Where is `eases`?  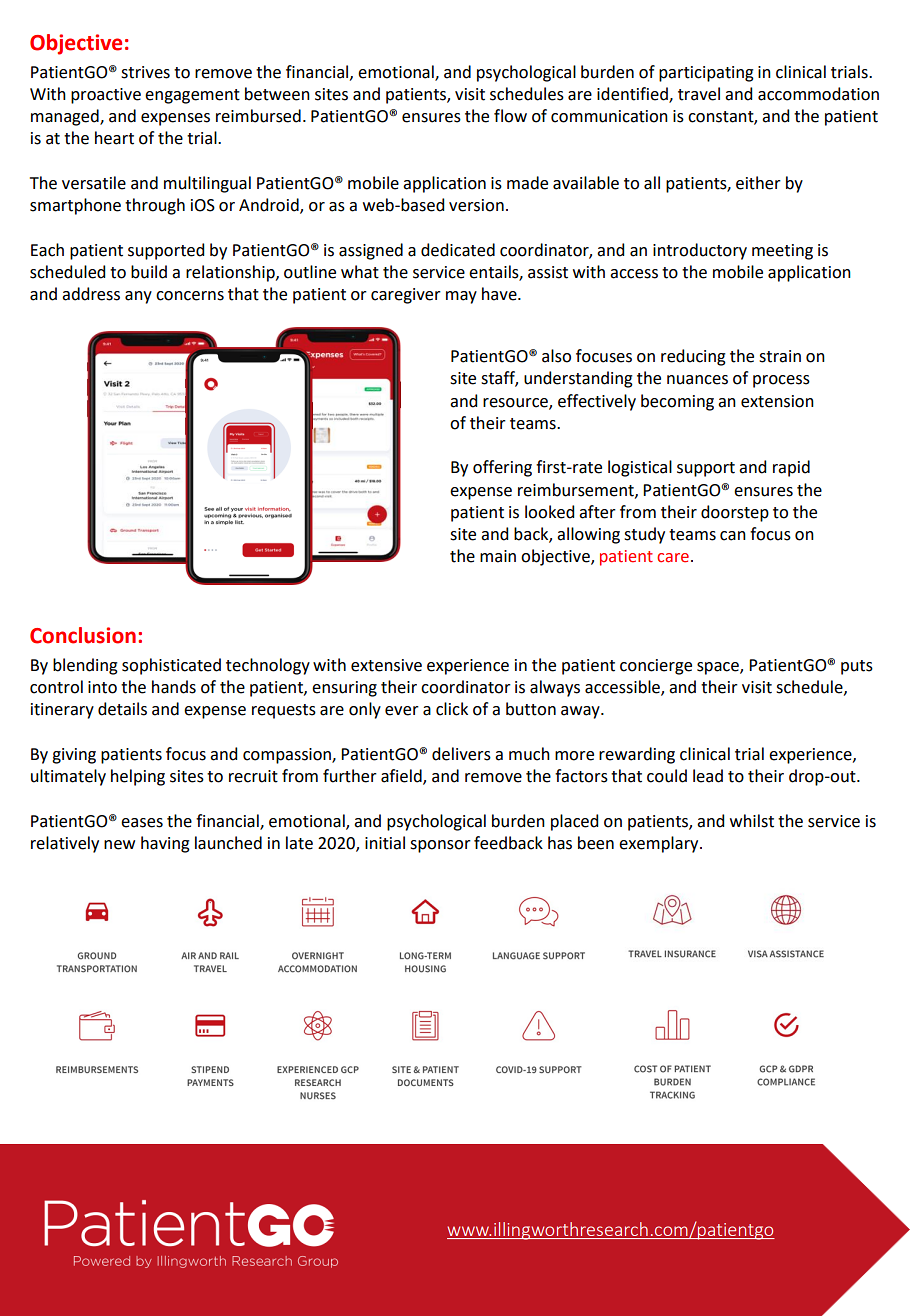
eases is located at coordinates (142, 823).
